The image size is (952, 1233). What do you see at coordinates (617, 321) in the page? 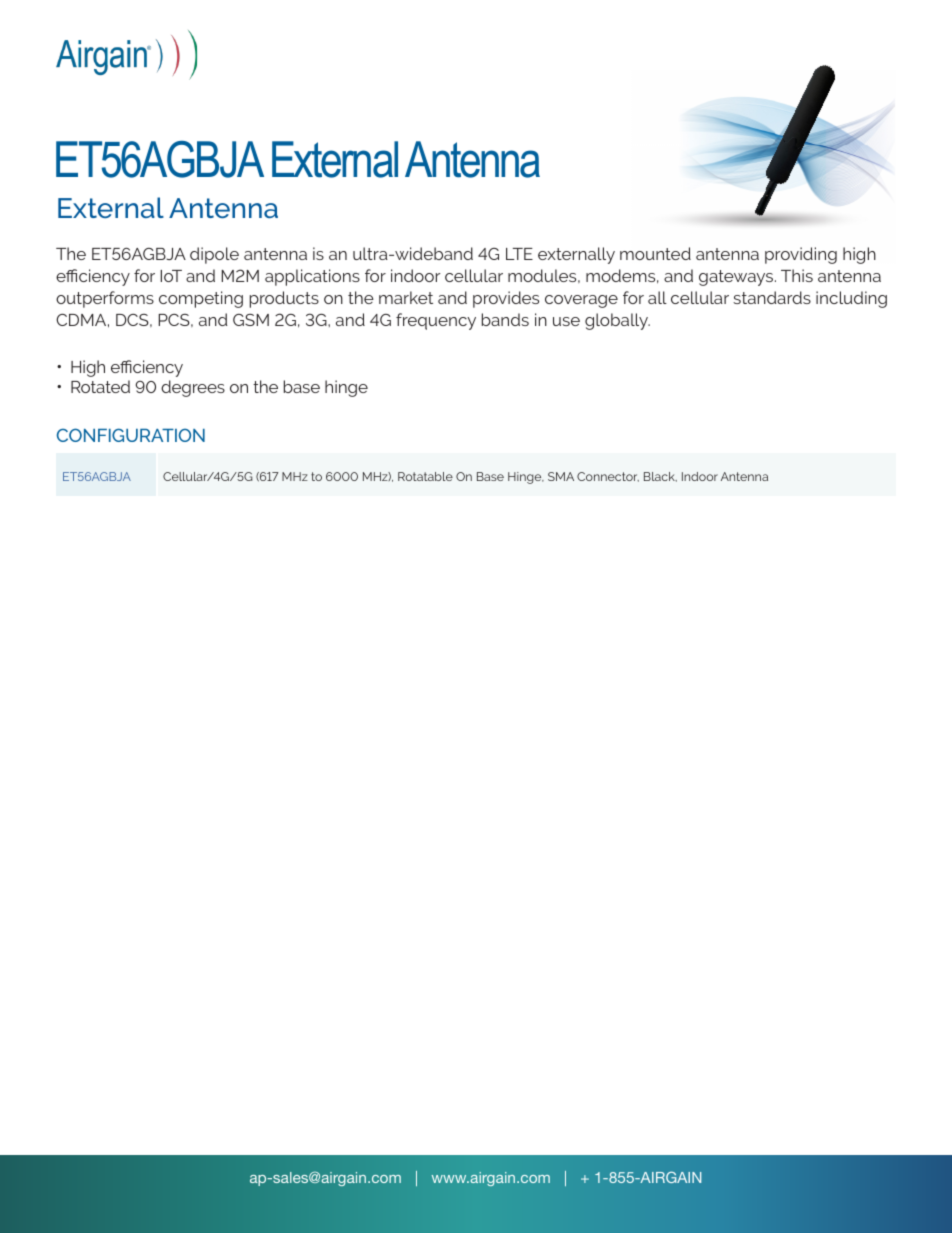
I see `globally` at bounding box center [617, 321].
